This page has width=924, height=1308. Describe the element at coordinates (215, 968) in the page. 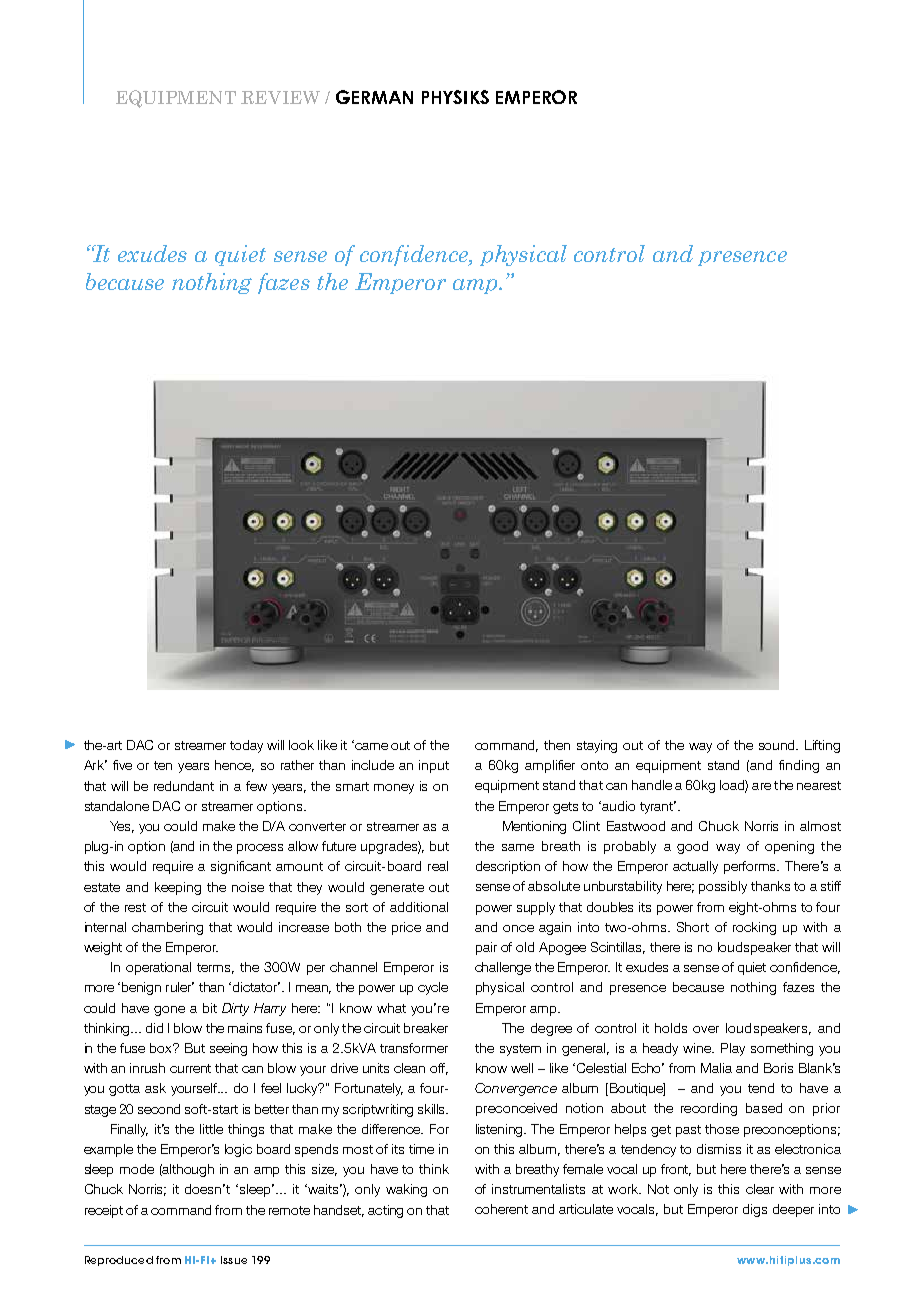

I see `terms` at that location.
